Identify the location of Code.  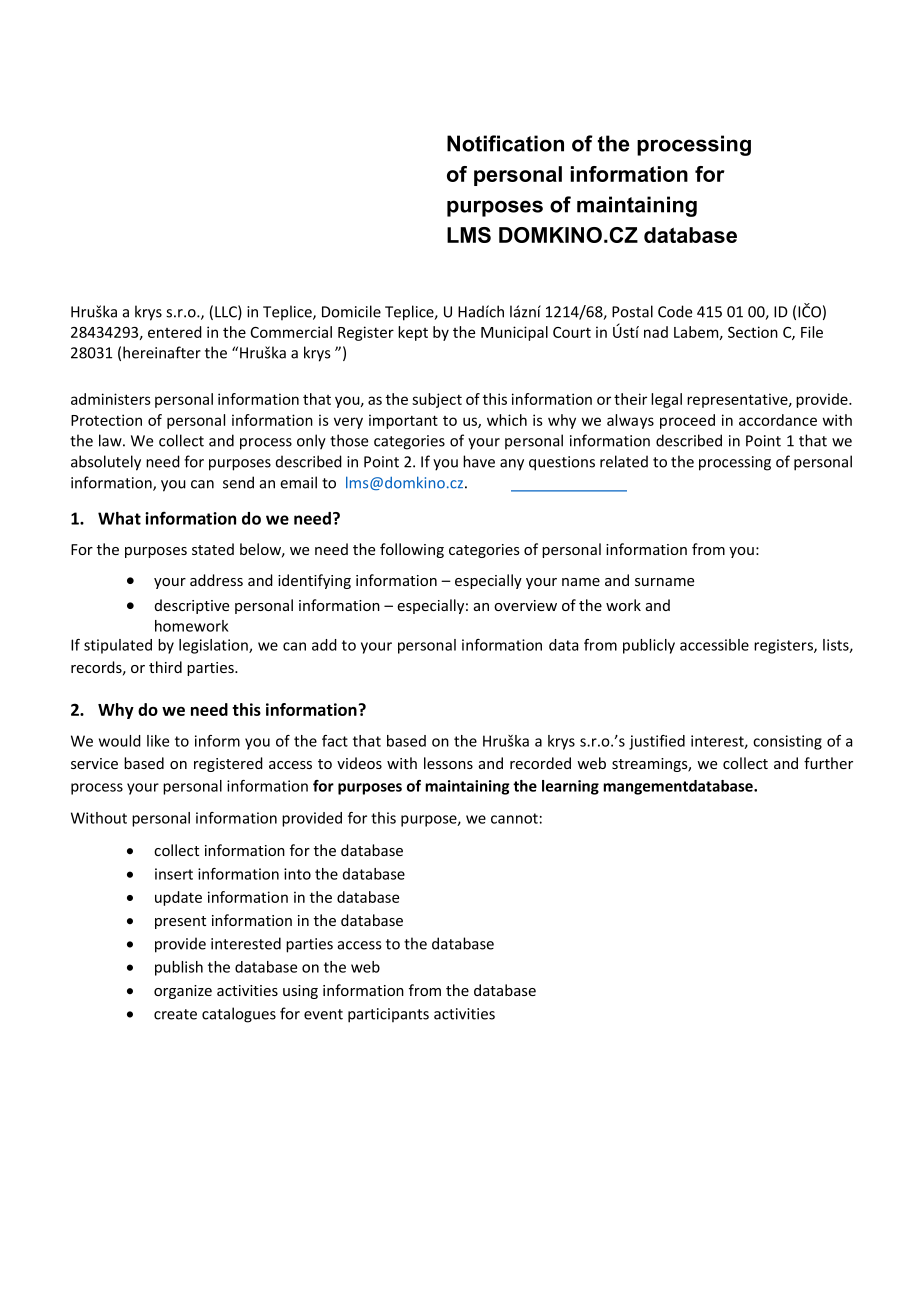
(675, 311).
